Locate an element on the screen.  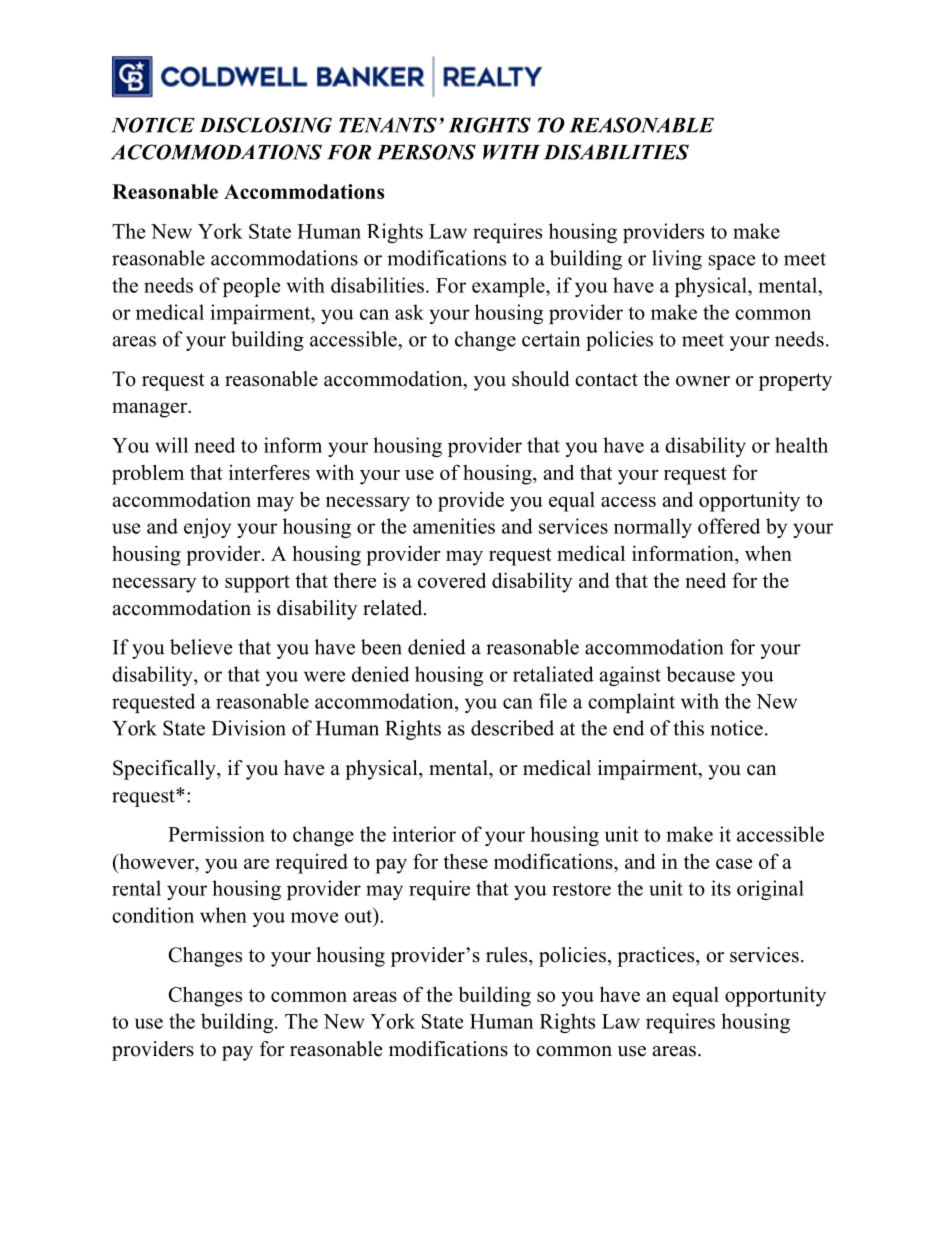
owner is located at coordinates (703, 381).
